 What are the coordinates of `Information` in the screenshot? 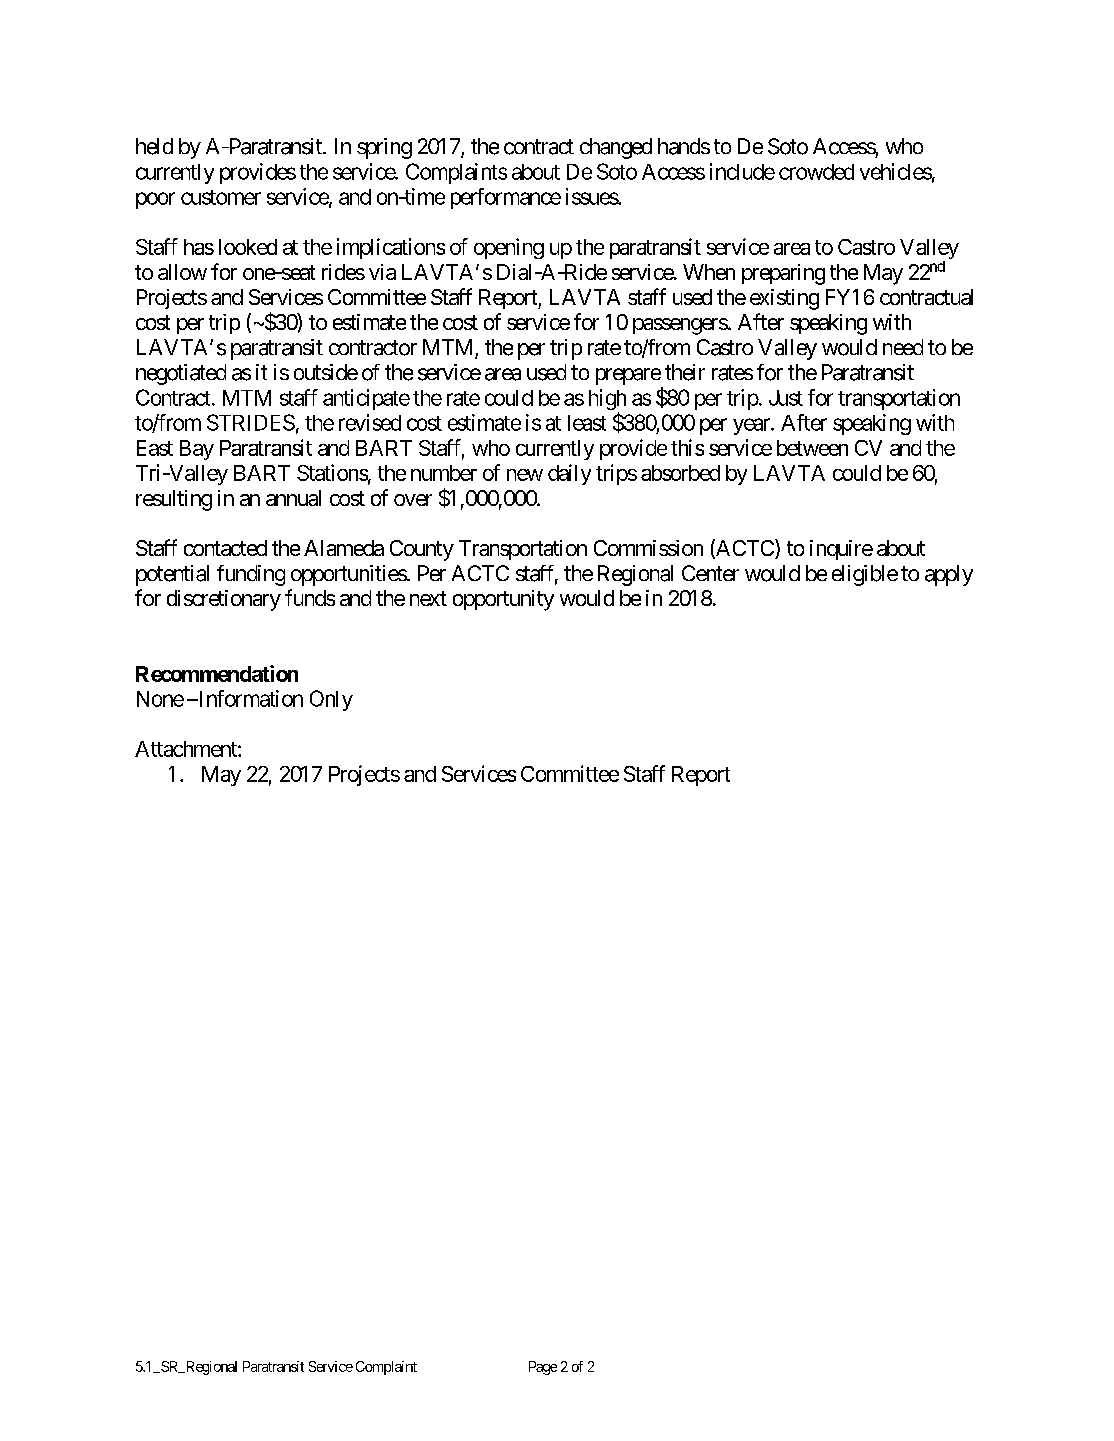 It's located at (249, 698).
